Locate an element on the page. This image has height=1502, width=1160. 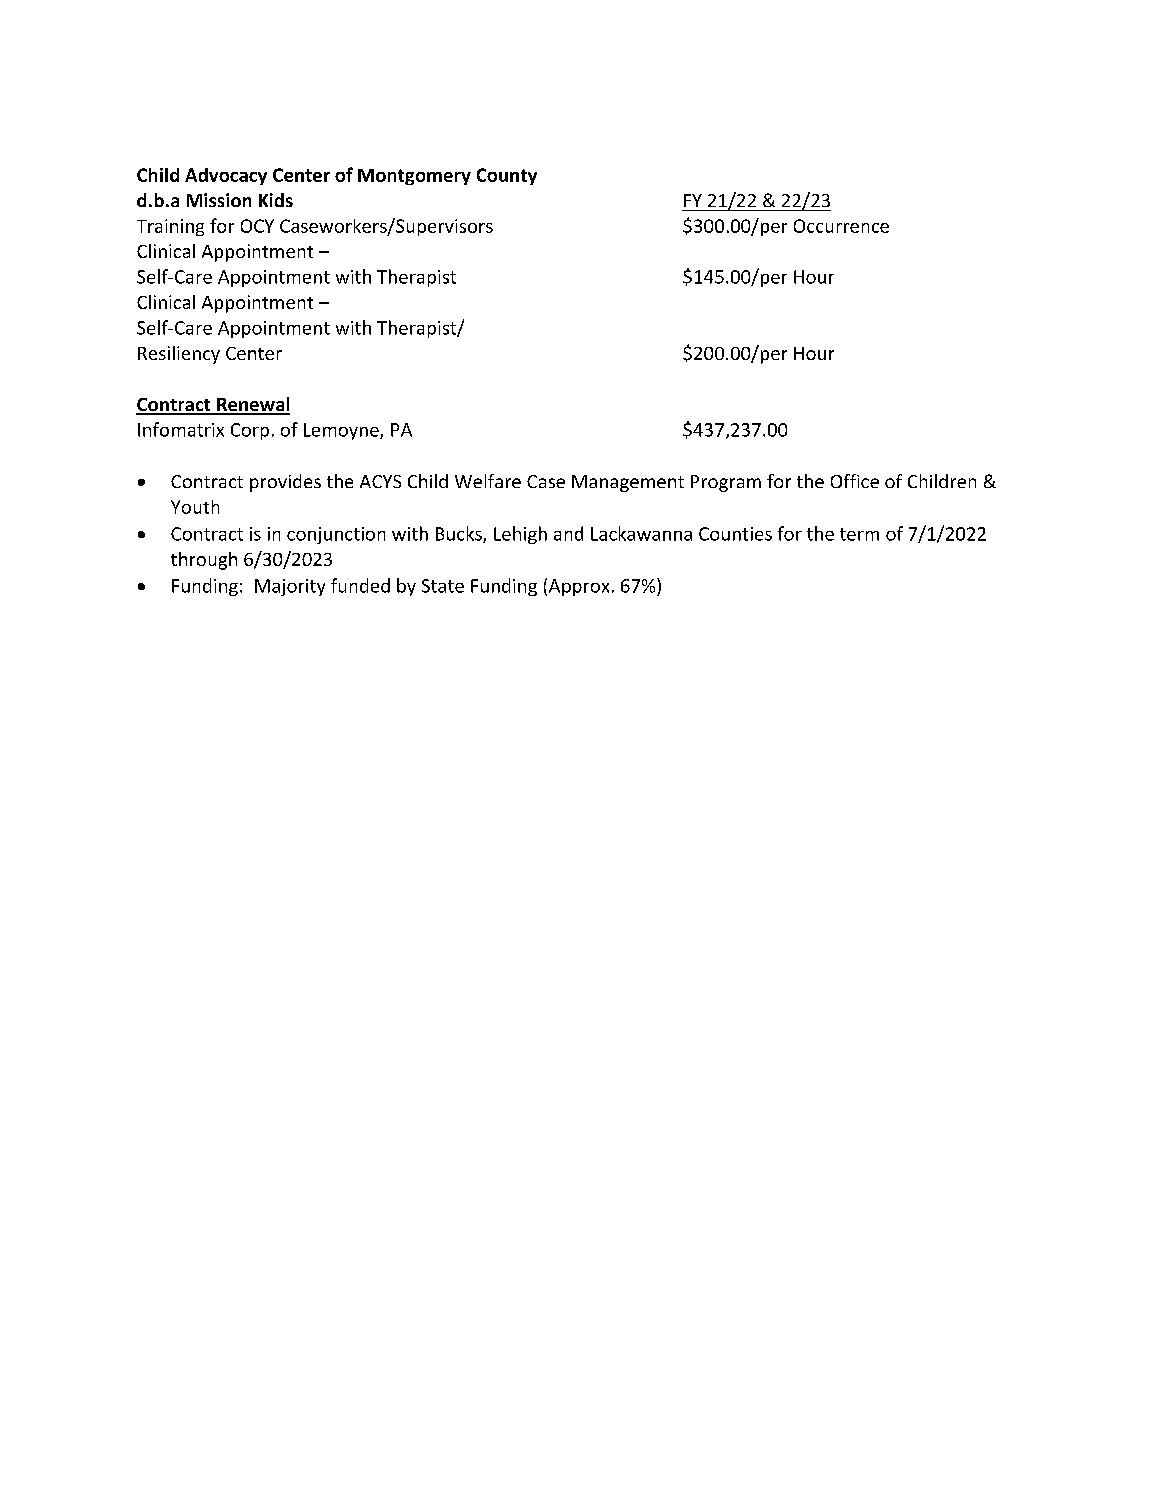
Montgomery is located at coordinates (414, 177).
